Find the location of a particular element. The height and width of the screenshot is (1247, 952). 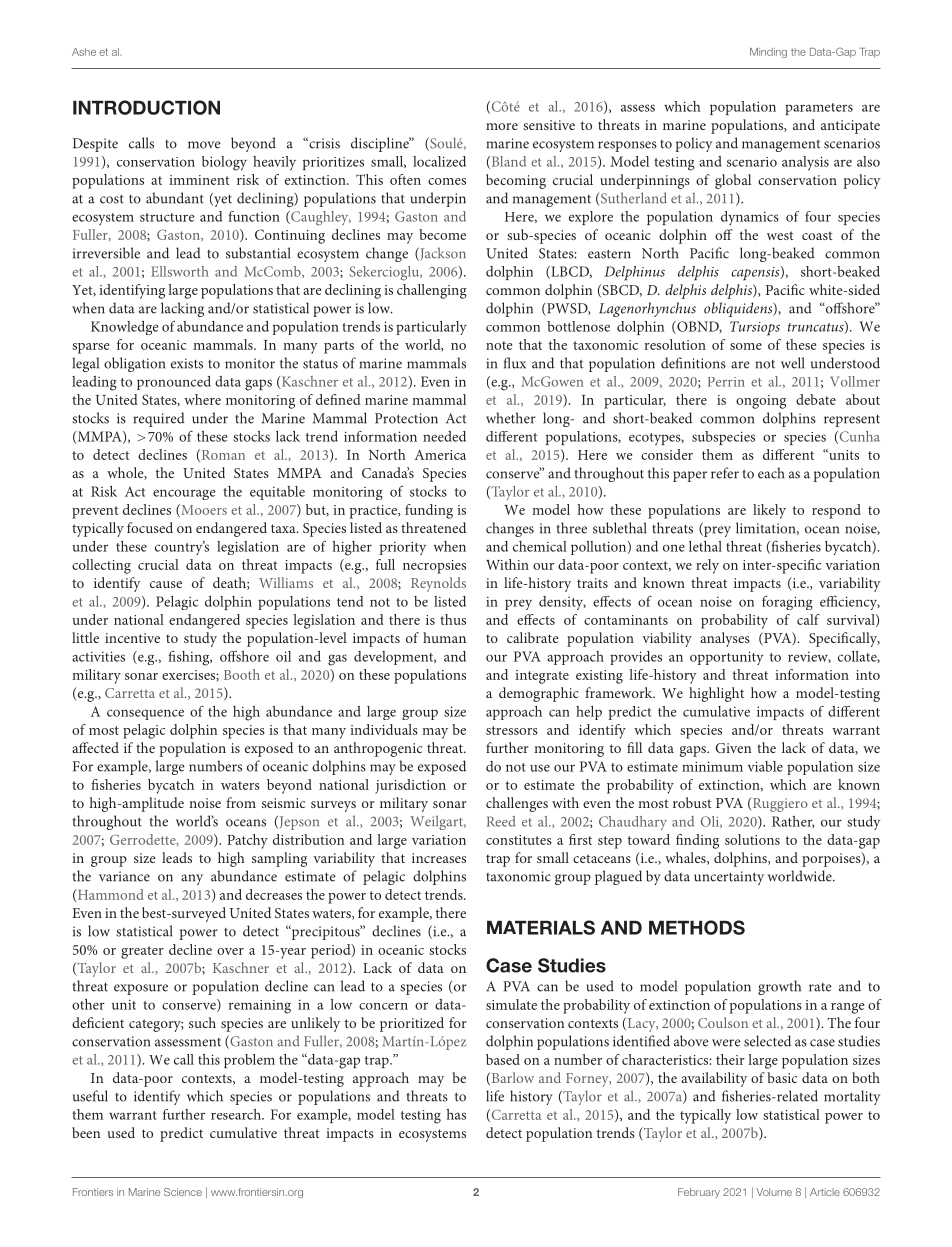

INTRODUCTION is located at coordinates (146, 107).
